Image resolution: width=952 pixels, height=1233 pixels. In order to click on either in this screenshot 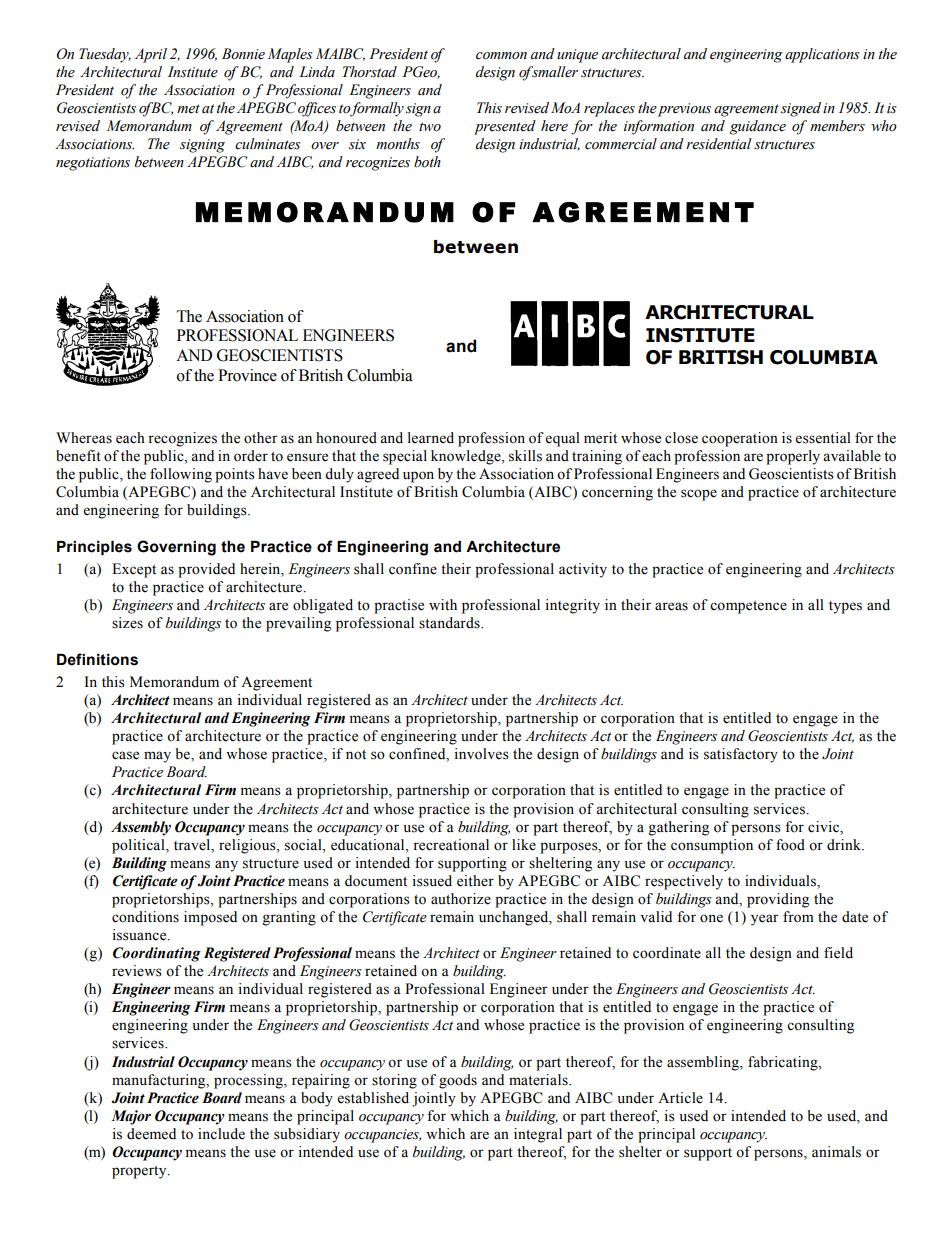, I will do `click(475, 881)`.
